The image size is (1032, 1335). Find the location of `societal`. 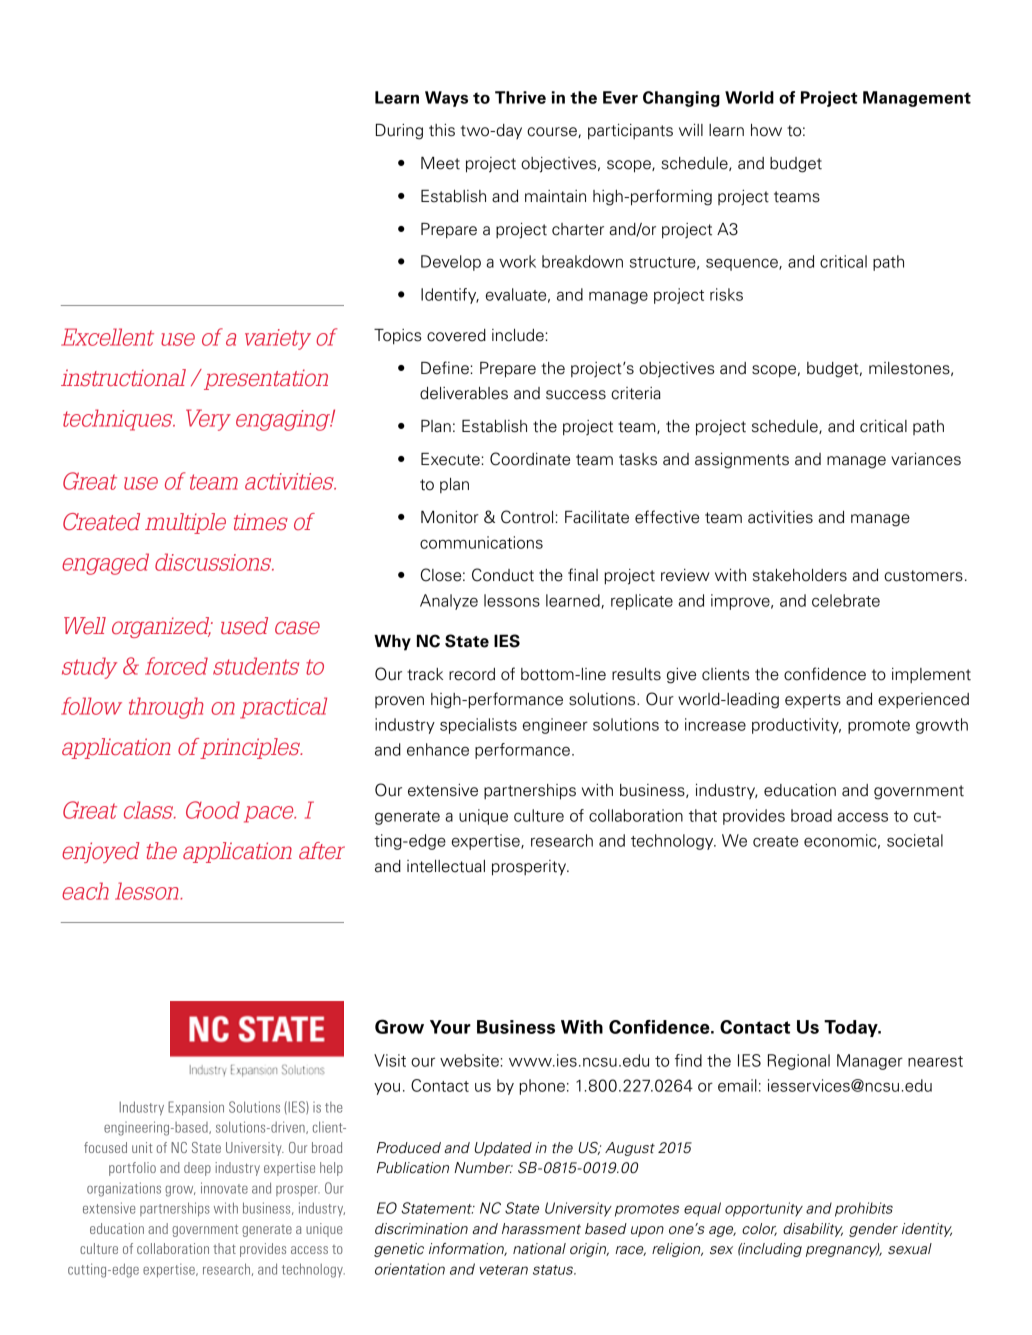

societal is located at coordinates (915, 840).
